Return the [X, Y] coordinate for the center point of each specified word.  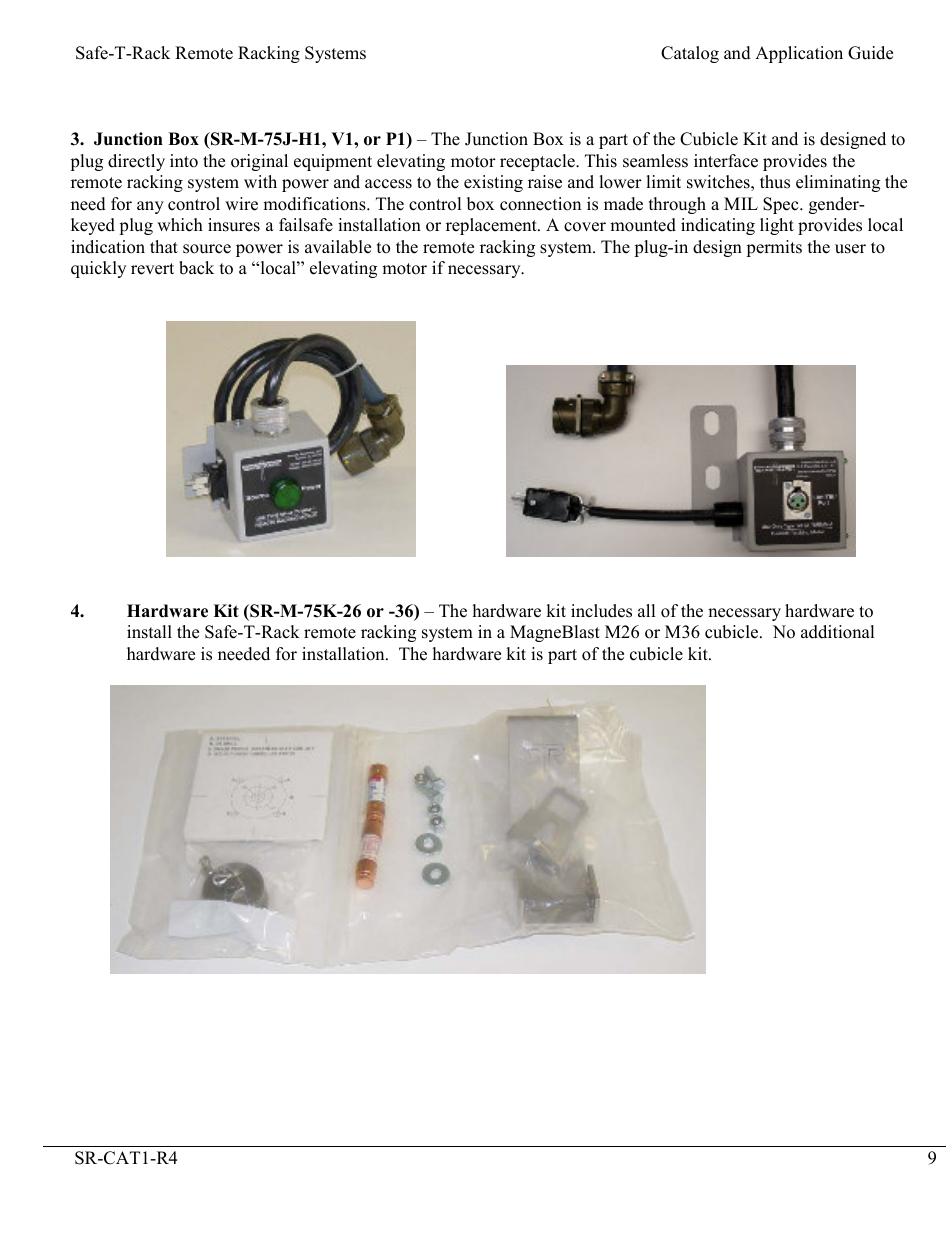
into [184, 161]
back [196, 268]
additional [838, 632]
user [850, 249]
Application [799, 54]
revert [152, 269]
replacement [492, 226]
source [207, 249]
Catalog [690, 54]
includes [601, 611]
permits [774, 248]
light [777, 226]
